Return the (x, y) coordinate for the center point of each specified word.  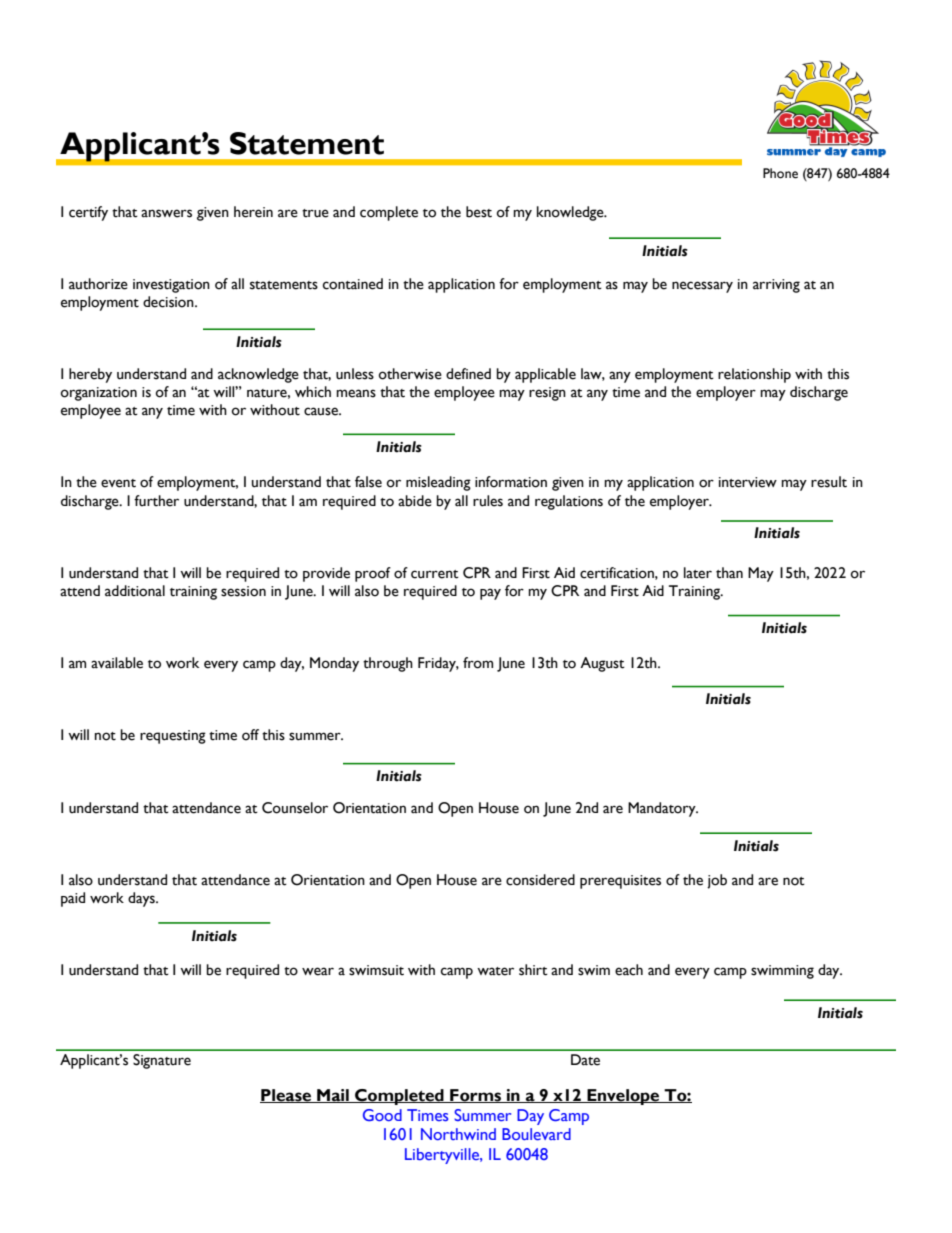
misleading (438, 483)
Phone (780, 173)
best (479, 212)
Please (287, 1096)
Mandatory (663, 809)
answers (166, 213)
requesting (173, 737)
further (156, 501)
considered (540, 880)
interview (748, 482)
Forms (475, 1096)
